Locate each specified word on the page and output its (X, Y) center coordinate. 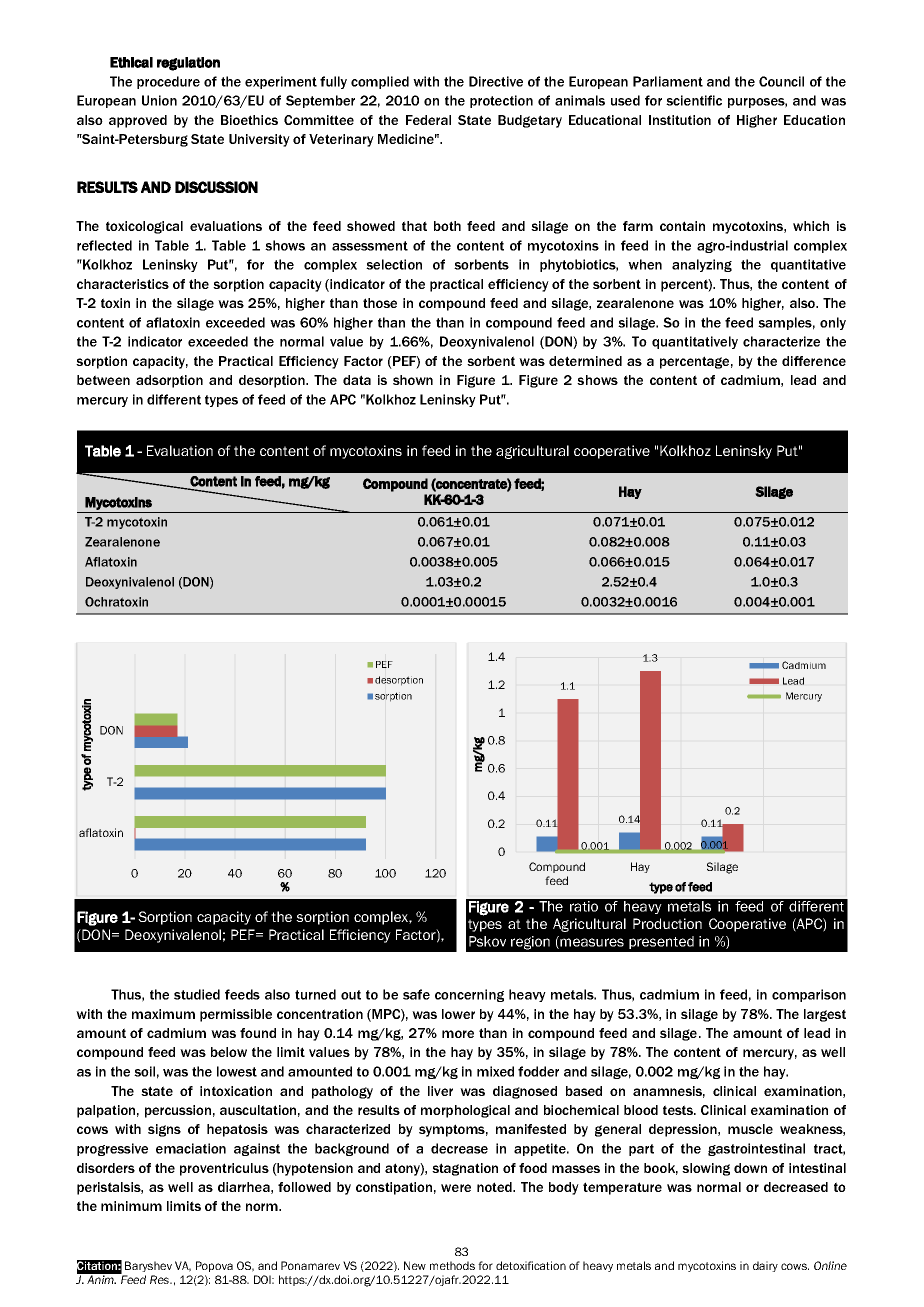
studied (197, 994)
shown (413, 380)
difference (814, 361)
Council (781, 81)
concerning (469, 995)
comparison (809, 995)
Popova (214, 1266)
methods (452, 1265)
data (357, 380)
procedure (168, 82)
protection (501, 101)
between (103, 380)
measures (591, 943)
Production (667, 923)
